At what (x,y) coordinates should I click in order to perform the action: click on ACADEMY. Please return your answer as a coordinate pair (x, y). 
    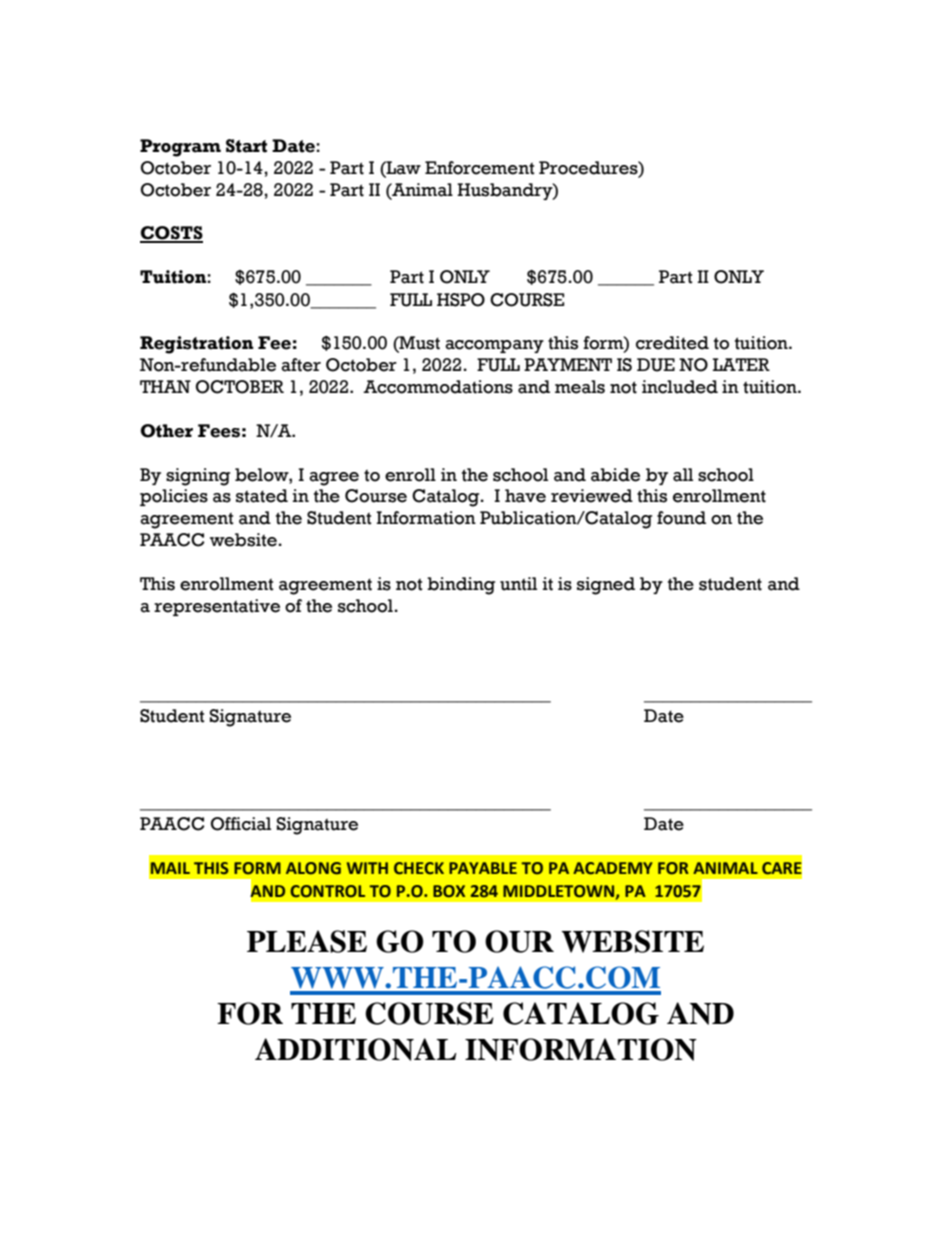
    Looking at the image, I should click on (613, 868).
